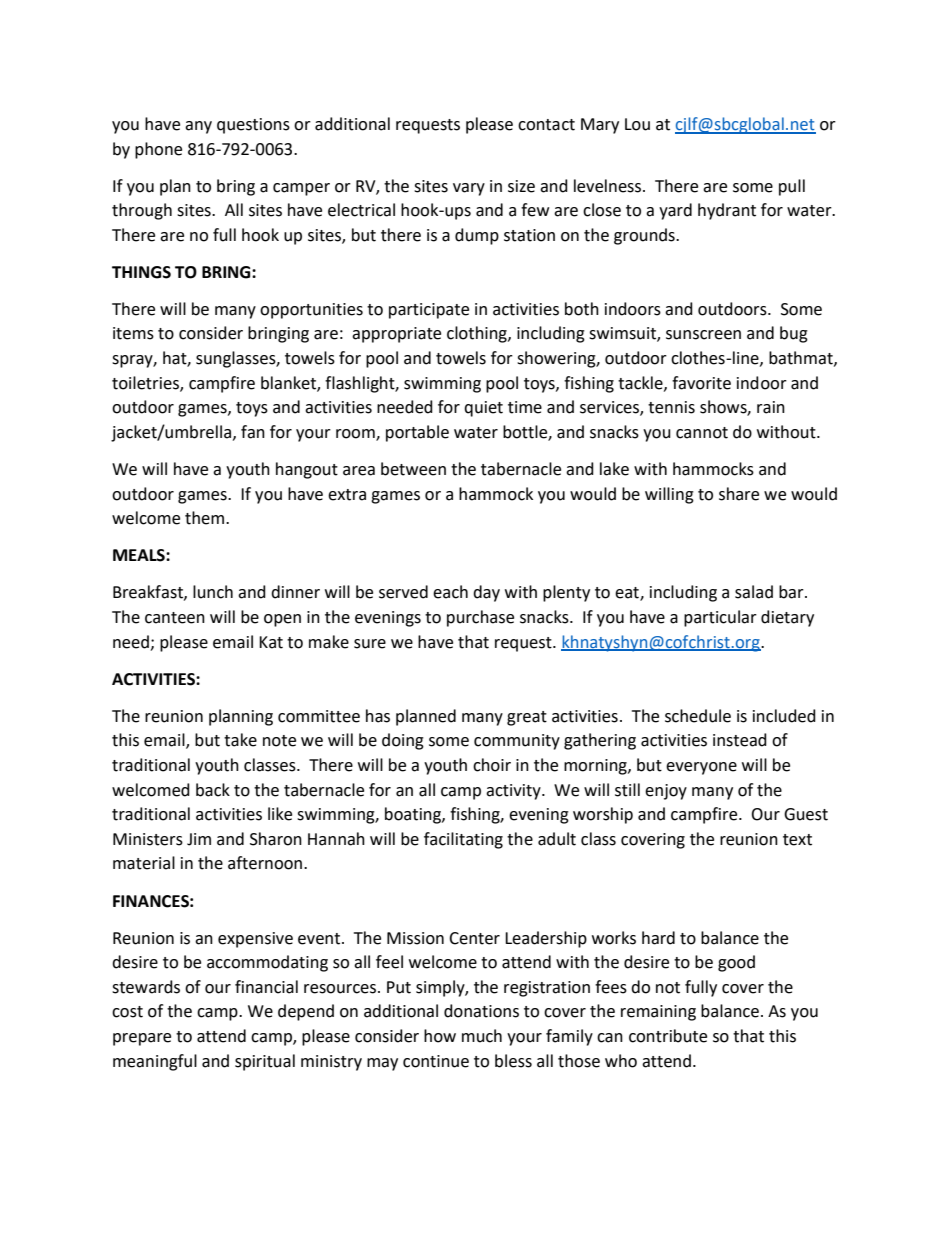  Describe the element at coordinates (450, 592) in the document. I see `each` at that location.
